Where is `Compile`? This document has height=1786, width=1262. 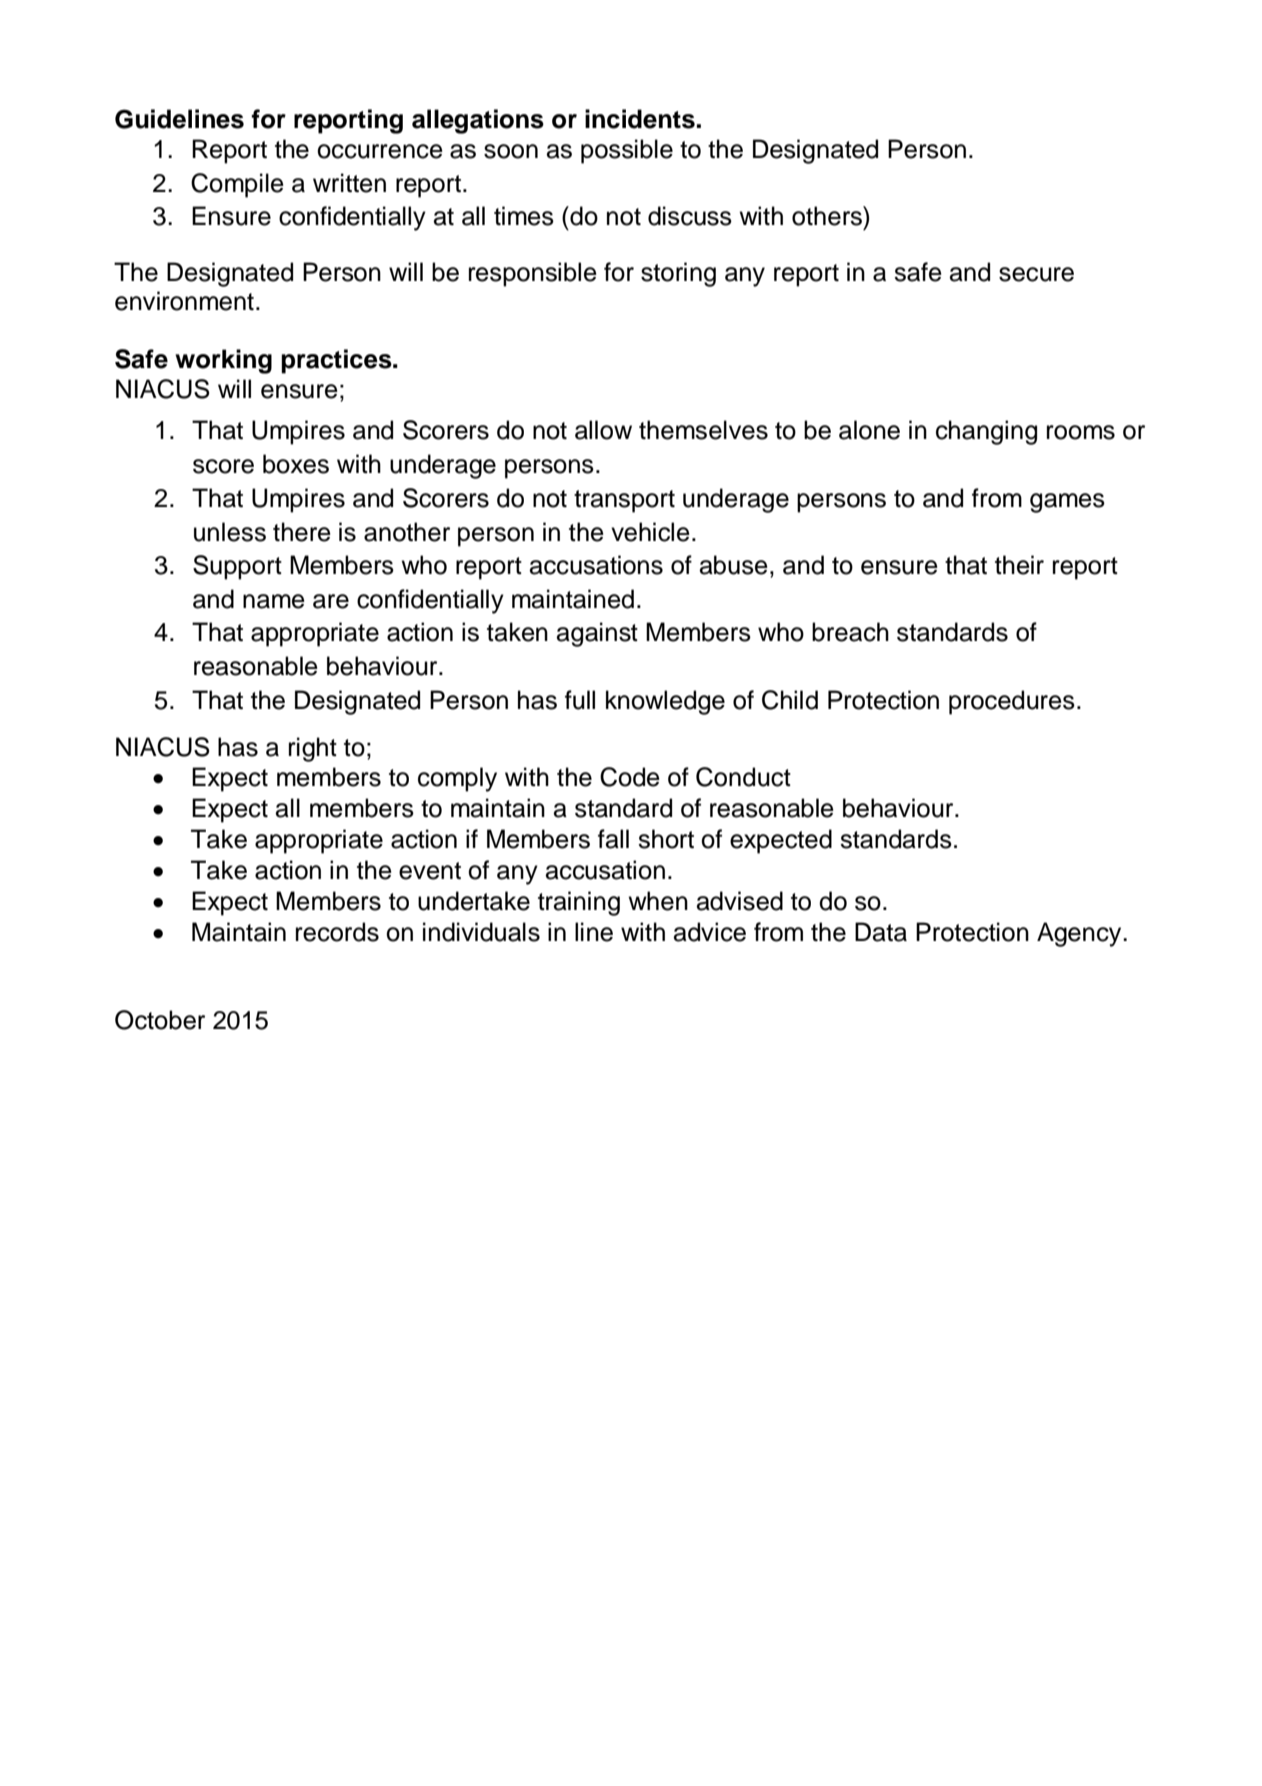 Compile is located at coordinates (237, 185).
